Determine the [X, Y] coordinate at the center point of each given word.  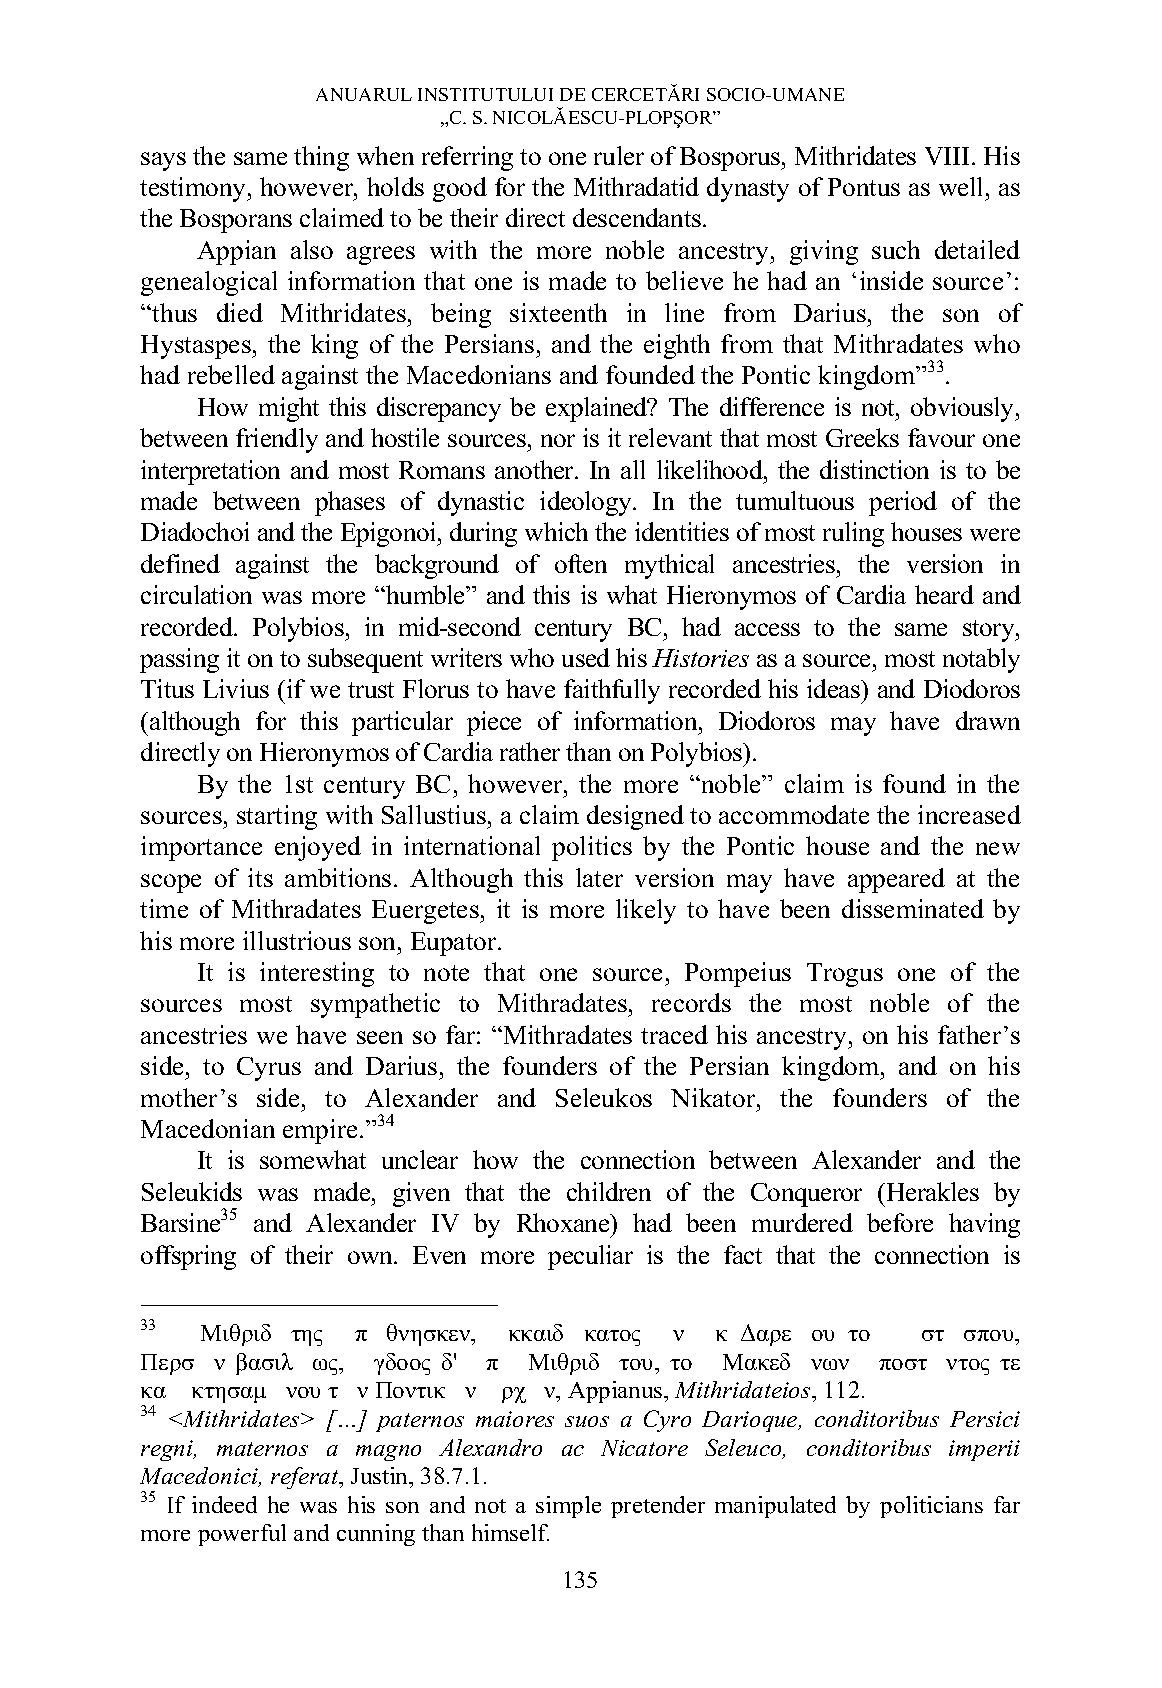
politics [592, 848]
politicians [931, 1507]
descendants [638, 217]
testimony [194, 189]
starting [277, 817]
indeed [224, 1504]
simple [568, 1507]
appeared [896, 880]
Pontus [864, 187]
